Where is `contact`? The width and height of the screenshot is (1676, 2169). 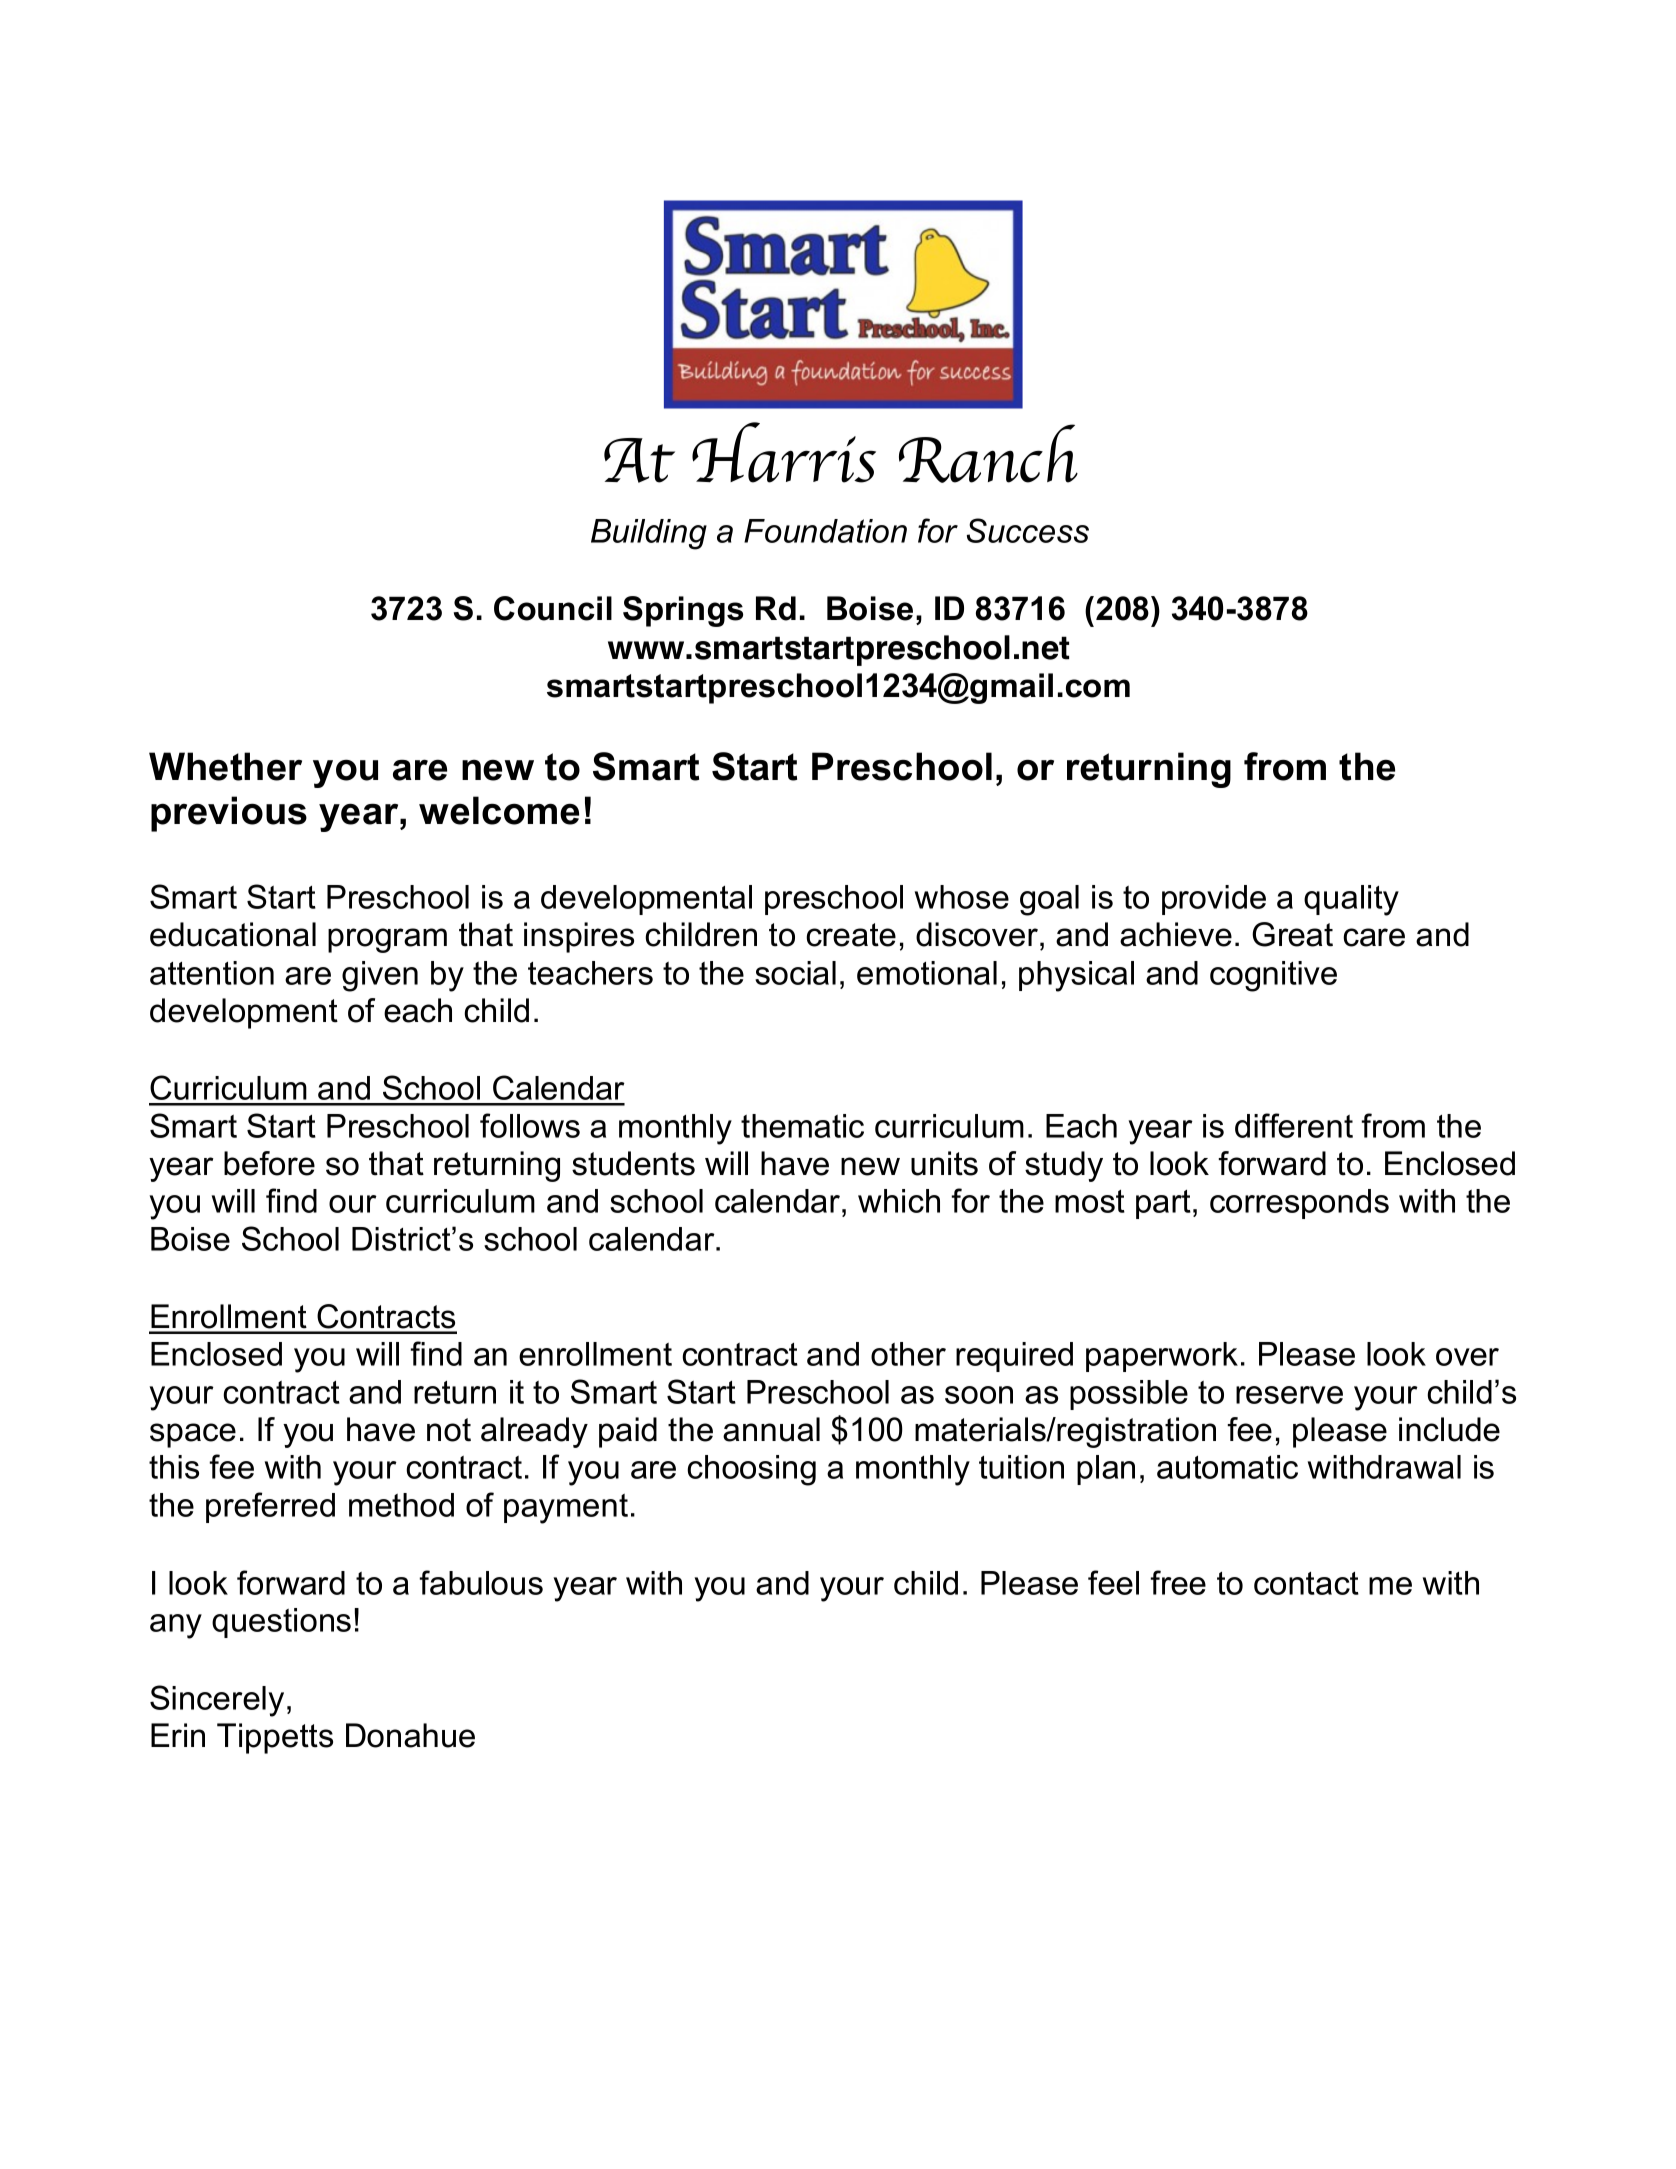 contact is located at coordinates (1306, 1583).
